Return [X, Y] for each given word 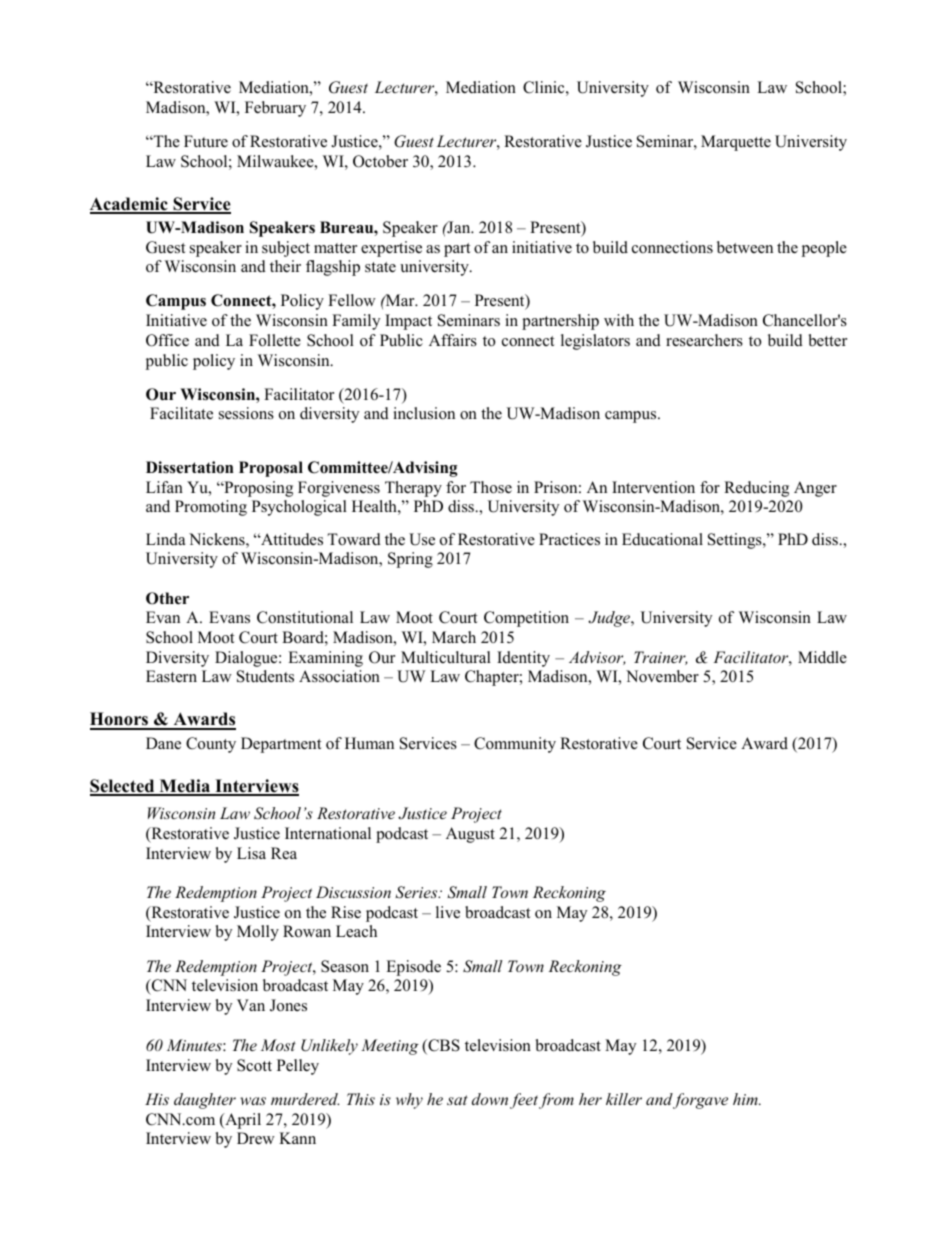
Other [167, 598]
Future [206, 141]
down [490, 1099]
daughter [205, 1101]
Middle [822, 657]
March [454, 637]
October [380, 161]
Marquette [736, 143]
